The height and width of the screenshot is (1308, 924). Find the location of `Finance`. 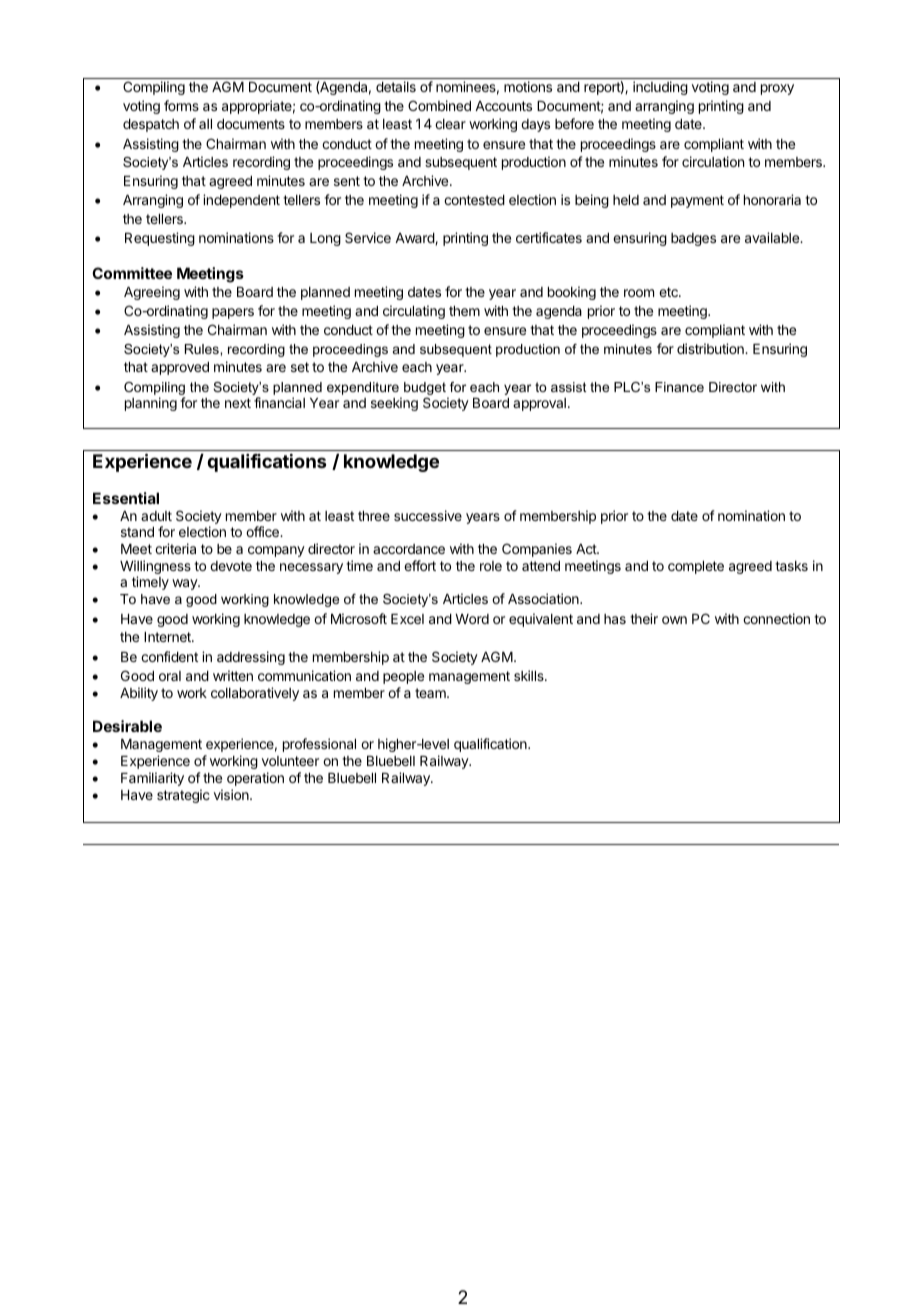

Finance is located at coordinates (679, 387).
